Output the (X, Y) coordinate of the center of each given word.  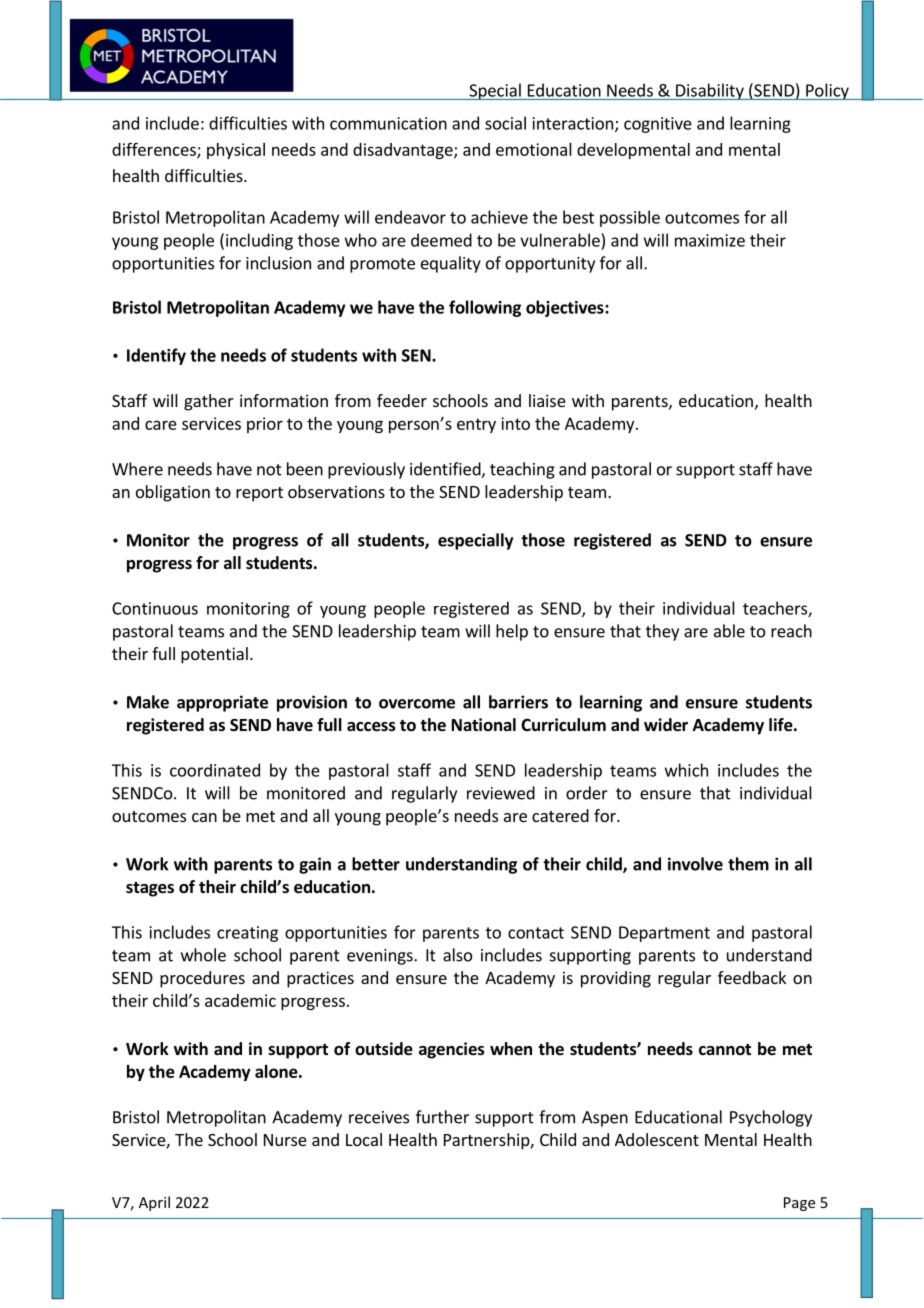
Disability (710, 91)
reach (791, 631)
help (512, 632)
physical (236, 151)
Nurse (285, 1140)
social (505, 123)
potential (214, 655)
